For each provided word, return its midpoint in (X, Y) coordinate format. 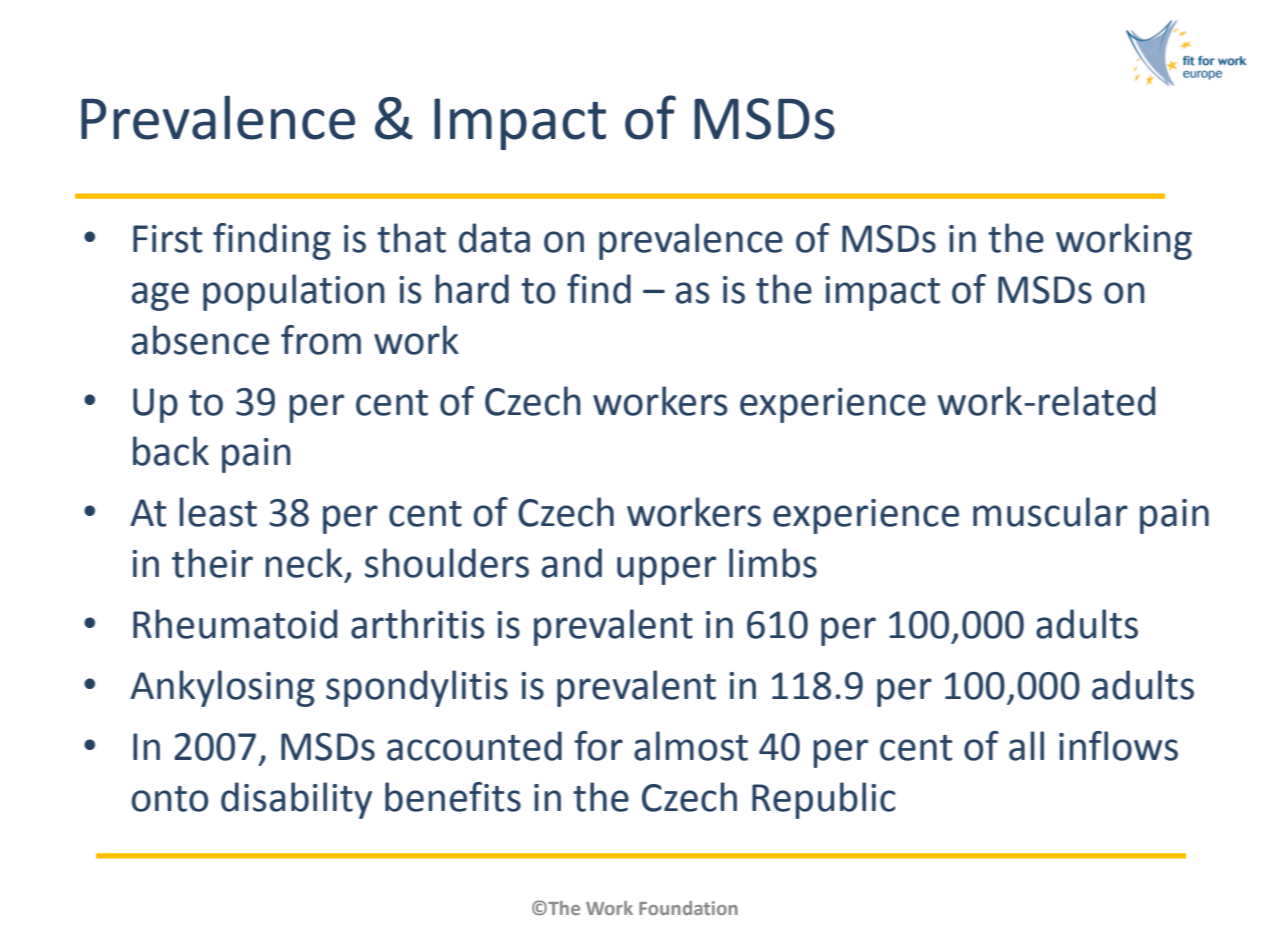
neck (304, 563)
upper (666, 570)
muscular (1050, 512)
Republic (824, 800)
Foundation (688, 908)
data (494, 238)
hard (472, 289)
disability (296, 800)
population (294, 292)
